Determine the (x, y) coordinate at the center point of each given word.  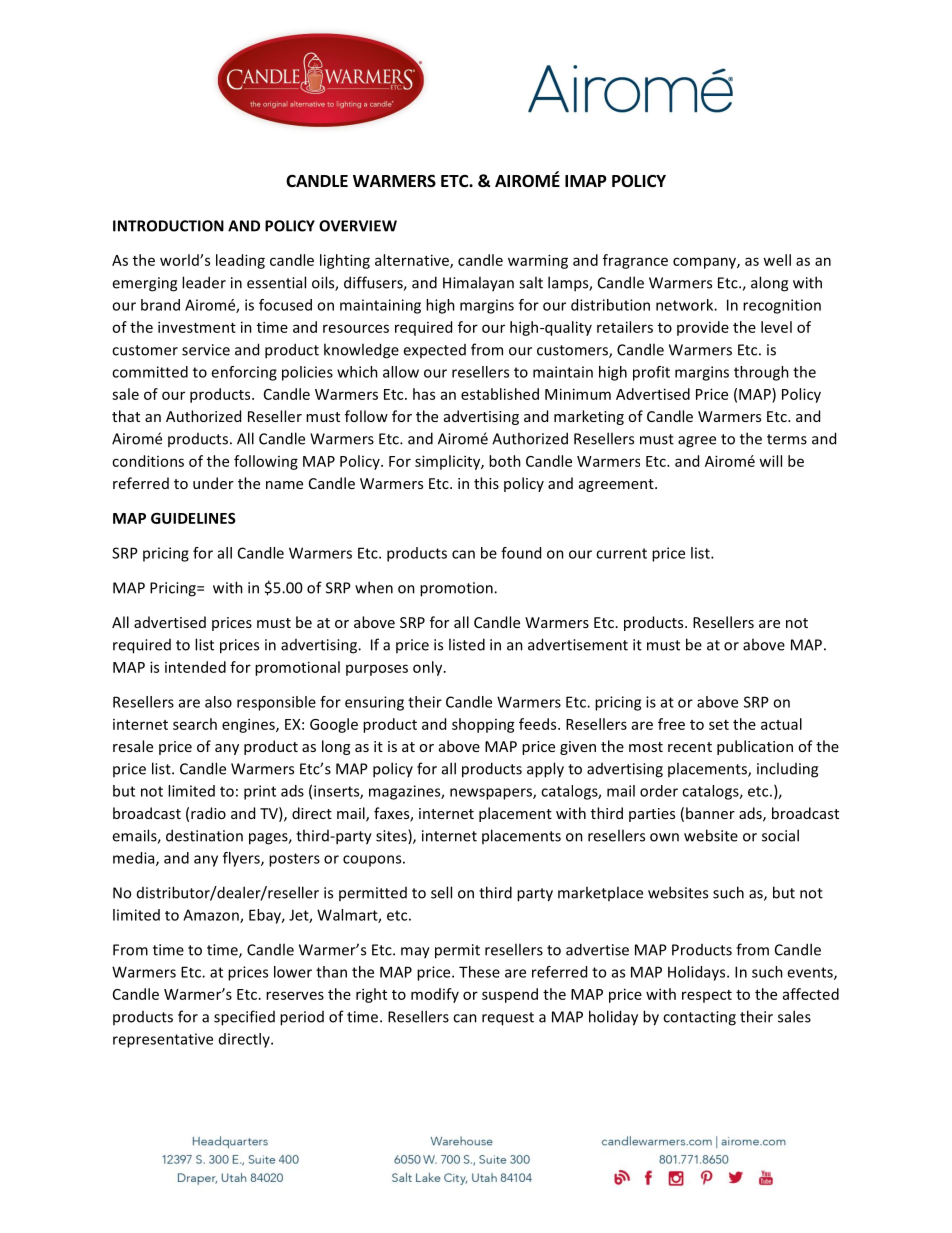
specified (244, 1018)
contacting (699, 1018)
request (508, 1019)
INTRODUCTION (168, 226)
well (777, 260)
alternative (413, 261)
